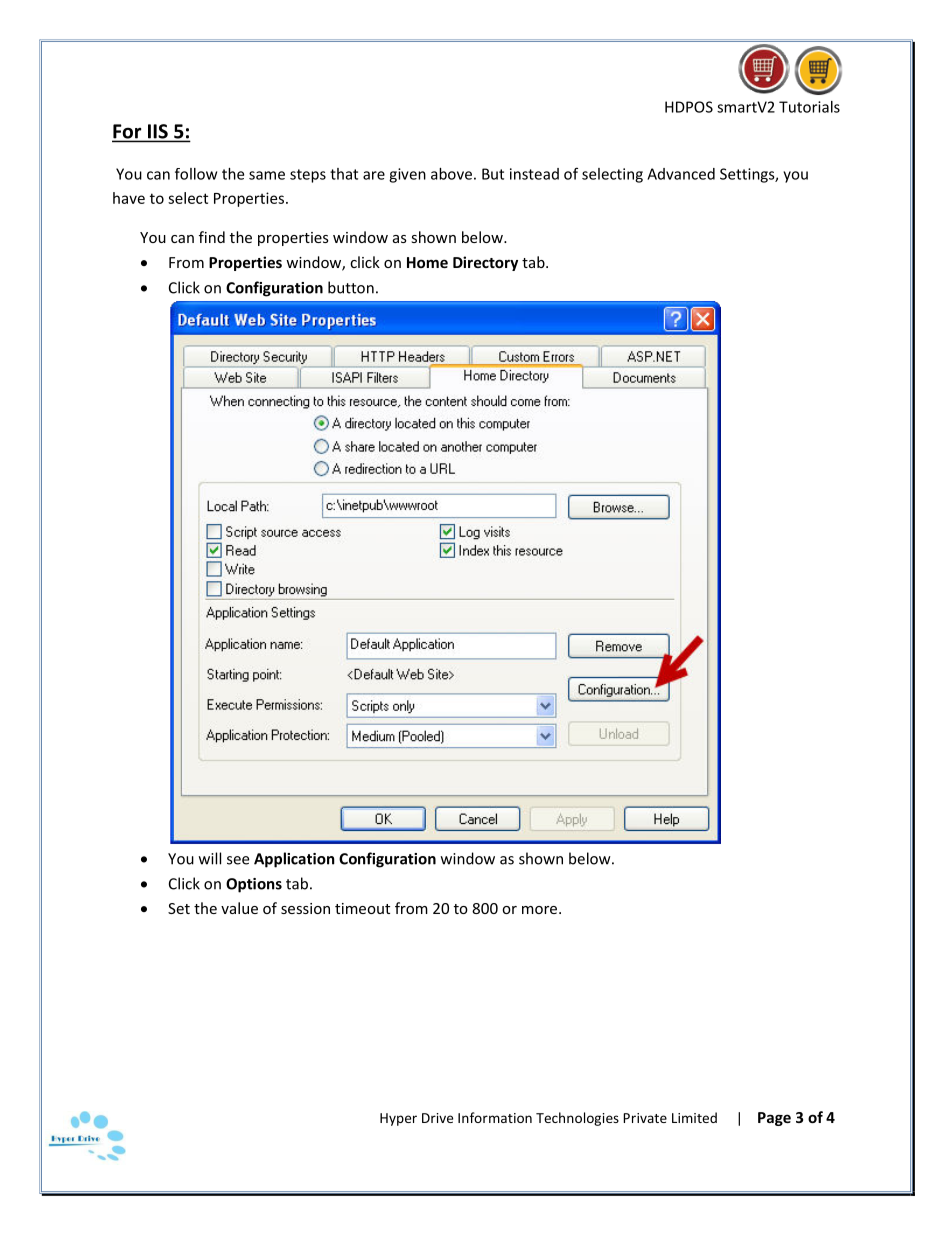 The image size is (952, 1233). Describe the element at coordinates (294, 860) in the image. I see `Application` at that location.
